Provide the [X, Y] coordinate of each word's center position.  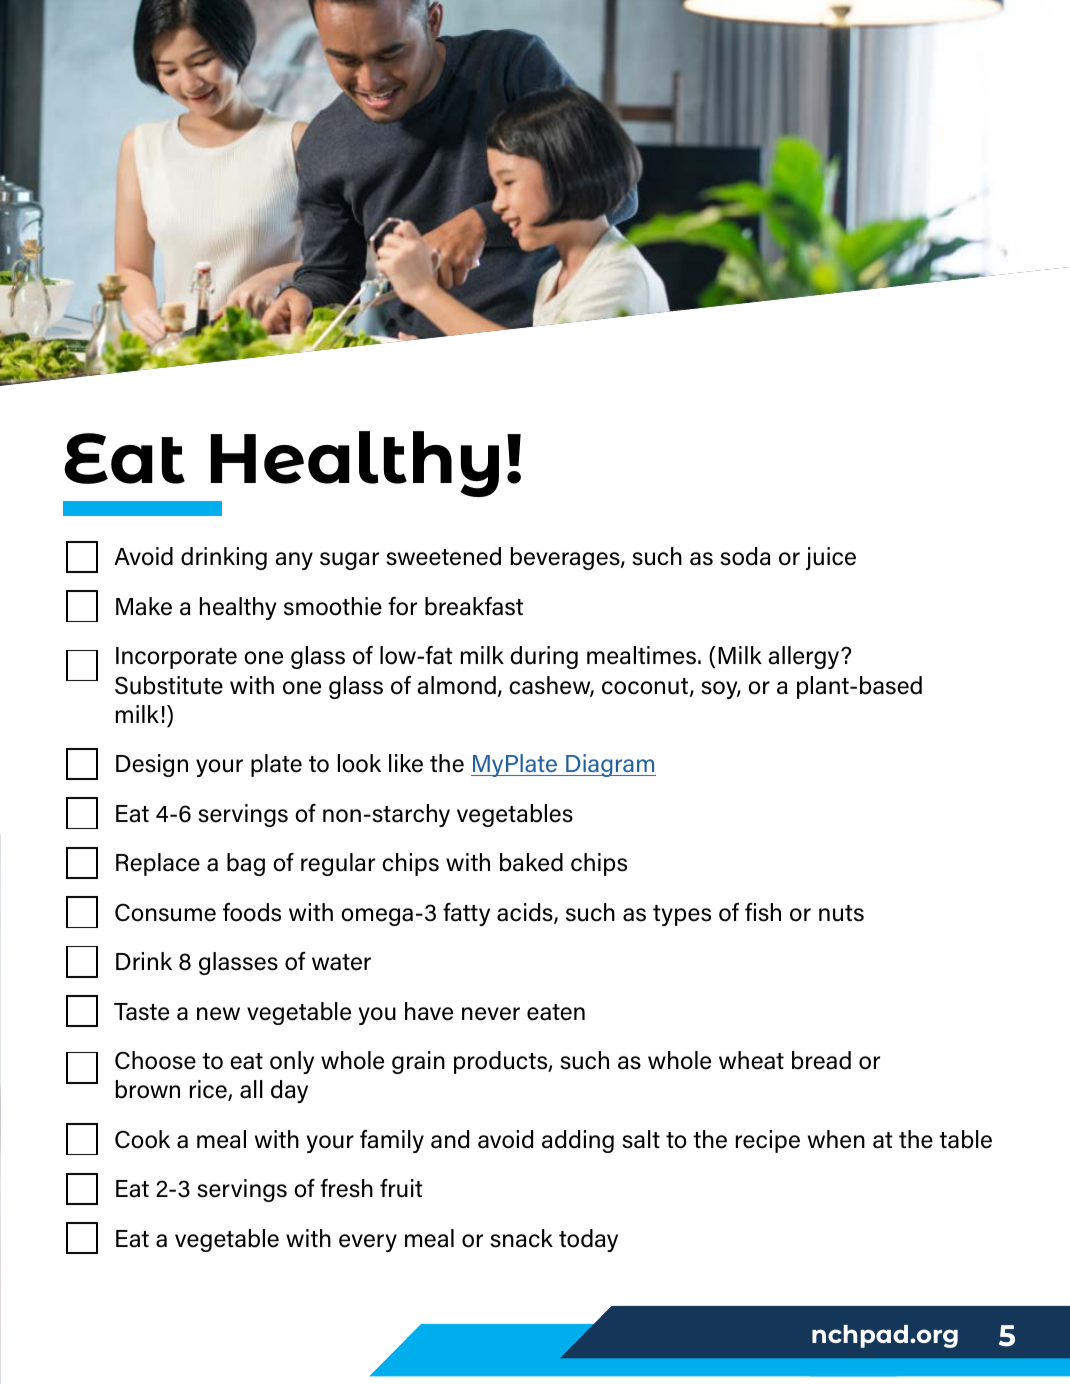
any [294, 561]
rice [209, 1090]
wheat [751, 1060]
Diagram [610, 765]
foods [252, 912]
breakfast [474, 606]
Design [152, 765]
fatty [466, 914]
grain [418, 1062]
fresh [346, 1188]
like [406, 763]
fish [763, 912]
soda [745, 556]
